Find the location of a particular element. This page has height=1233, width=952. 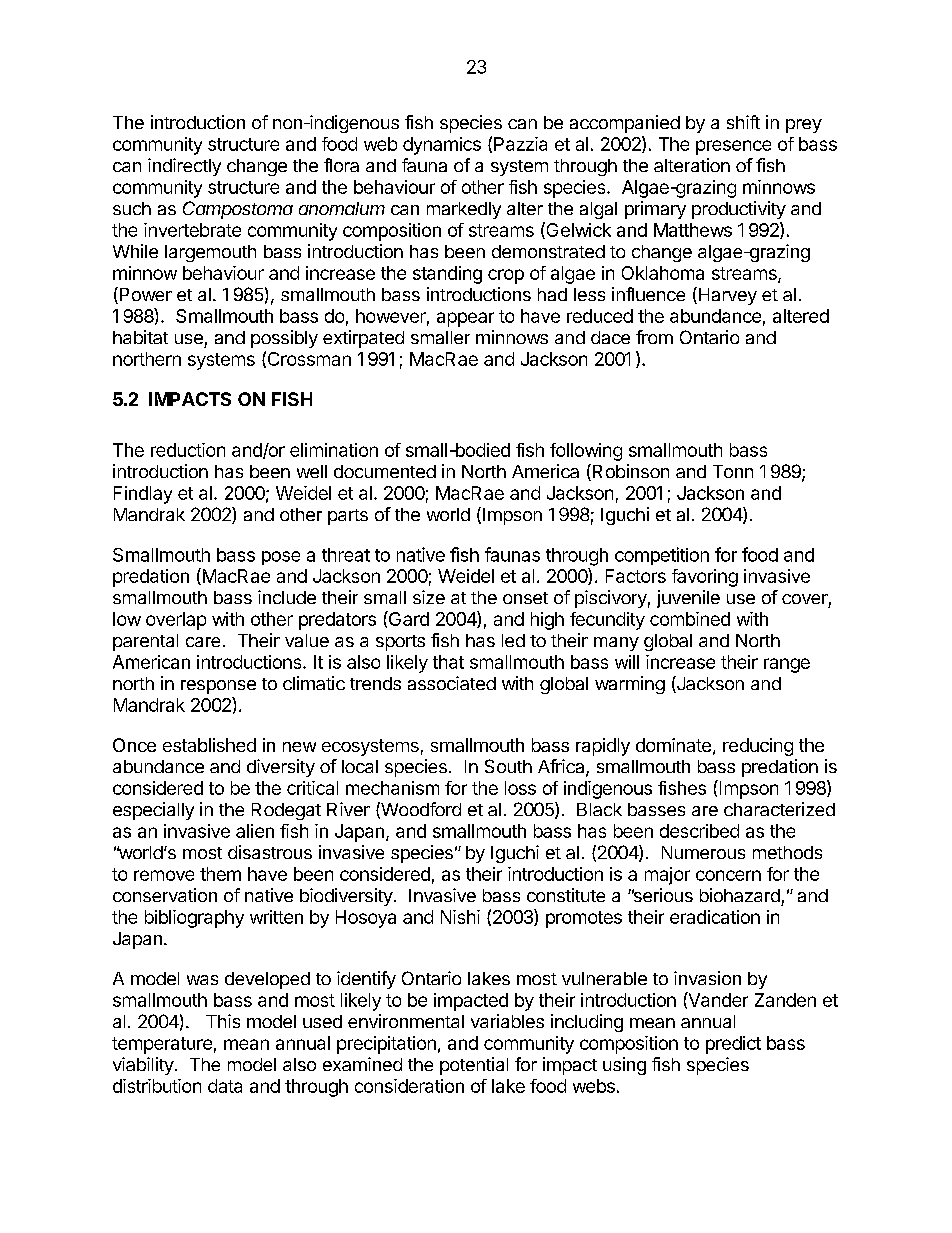

from is located at coordinates (654, 337).
